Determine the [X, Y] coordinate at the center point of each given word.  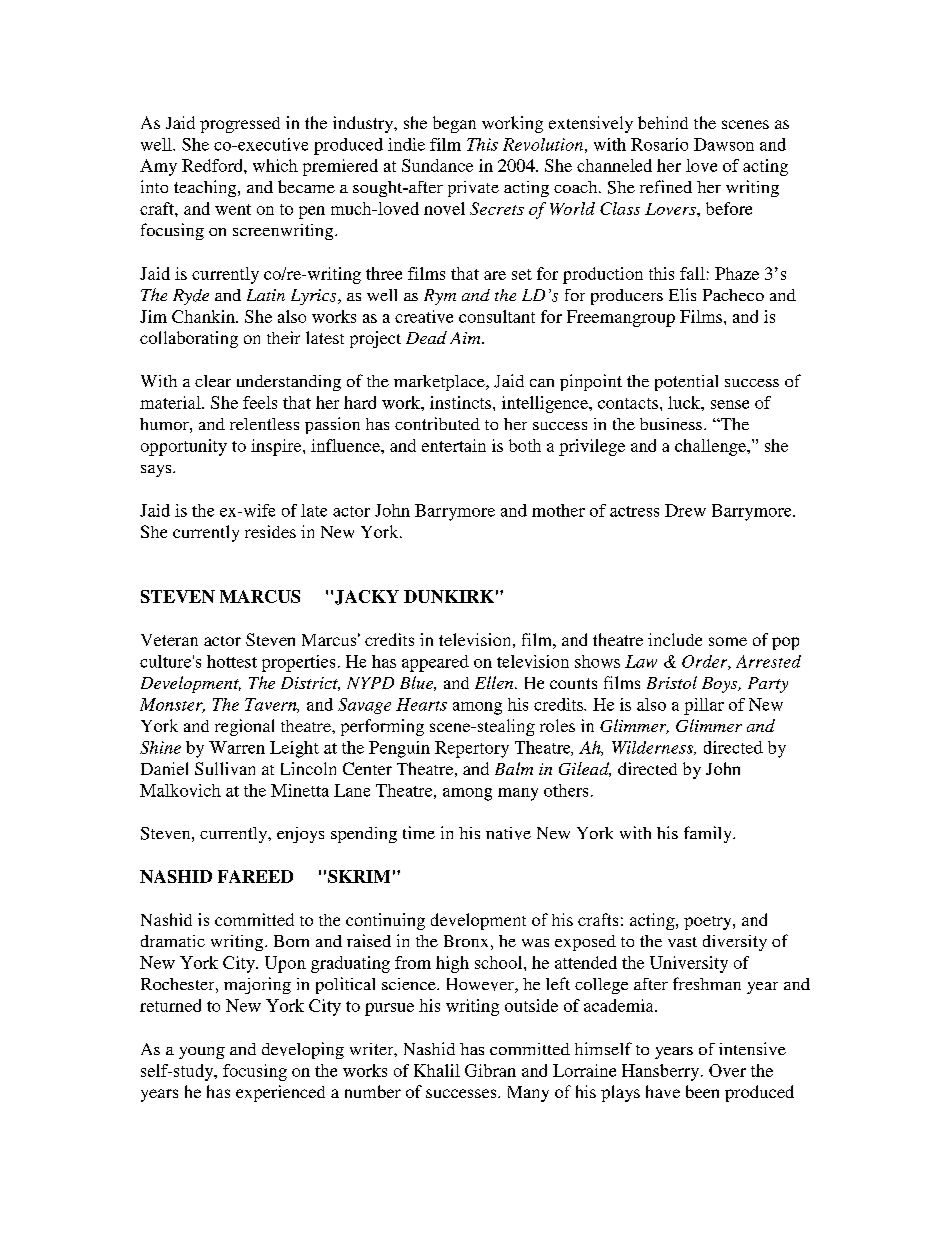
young [202, 1053]
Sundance [437, 165]
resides [270, 531]
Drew [685, 510]
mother [558, 510]
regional [244, 727]
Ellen [495, 682]
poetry [709, 923]
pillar [704, 706]
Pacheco [733, 295]
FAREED [255, 876]
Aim [466, 338]
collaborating [189, 339]
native [508, 833]
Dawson [724, 144]
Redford [213, 165]
